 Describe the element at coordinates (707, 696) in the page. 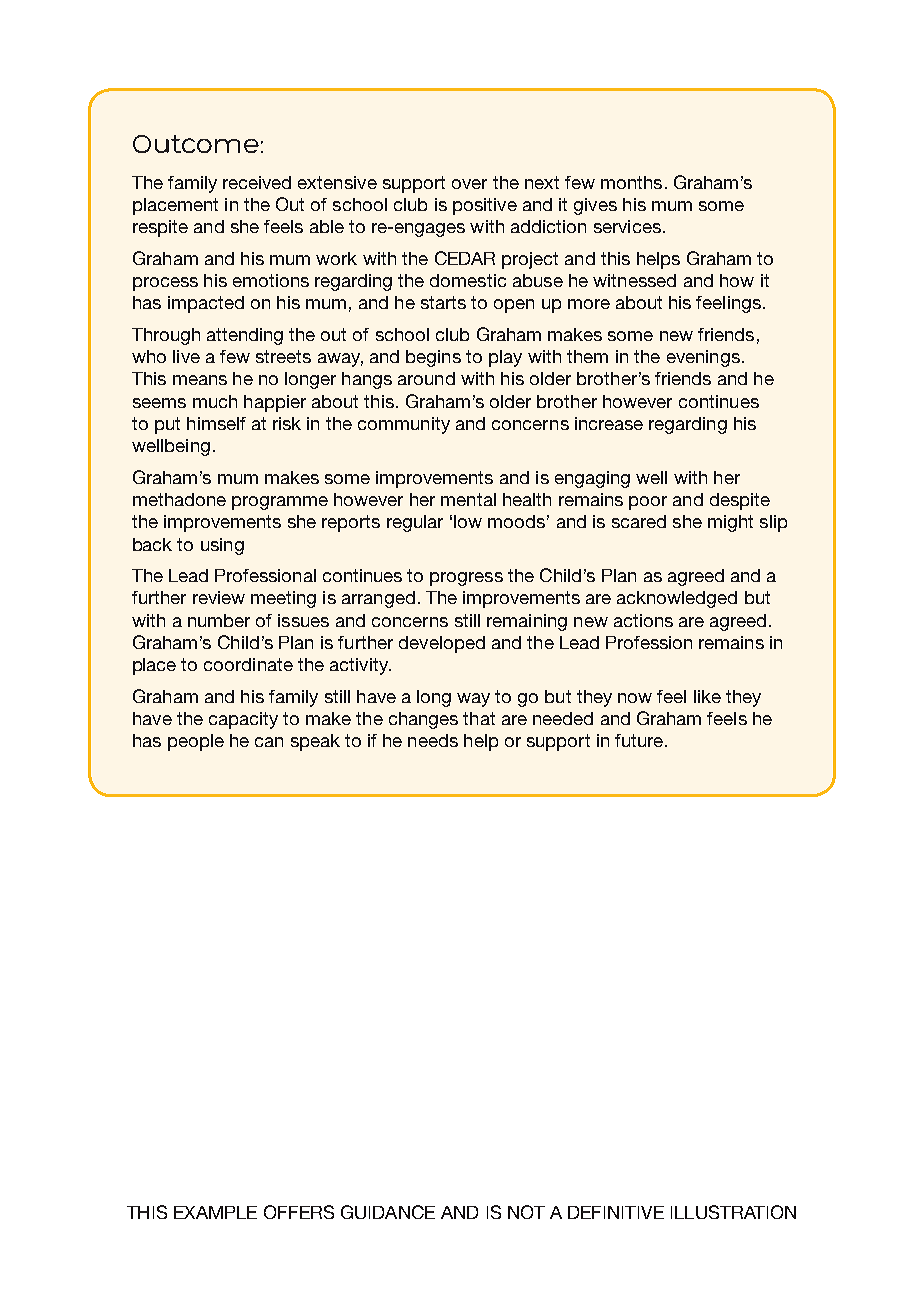

I see `like` at that location.
